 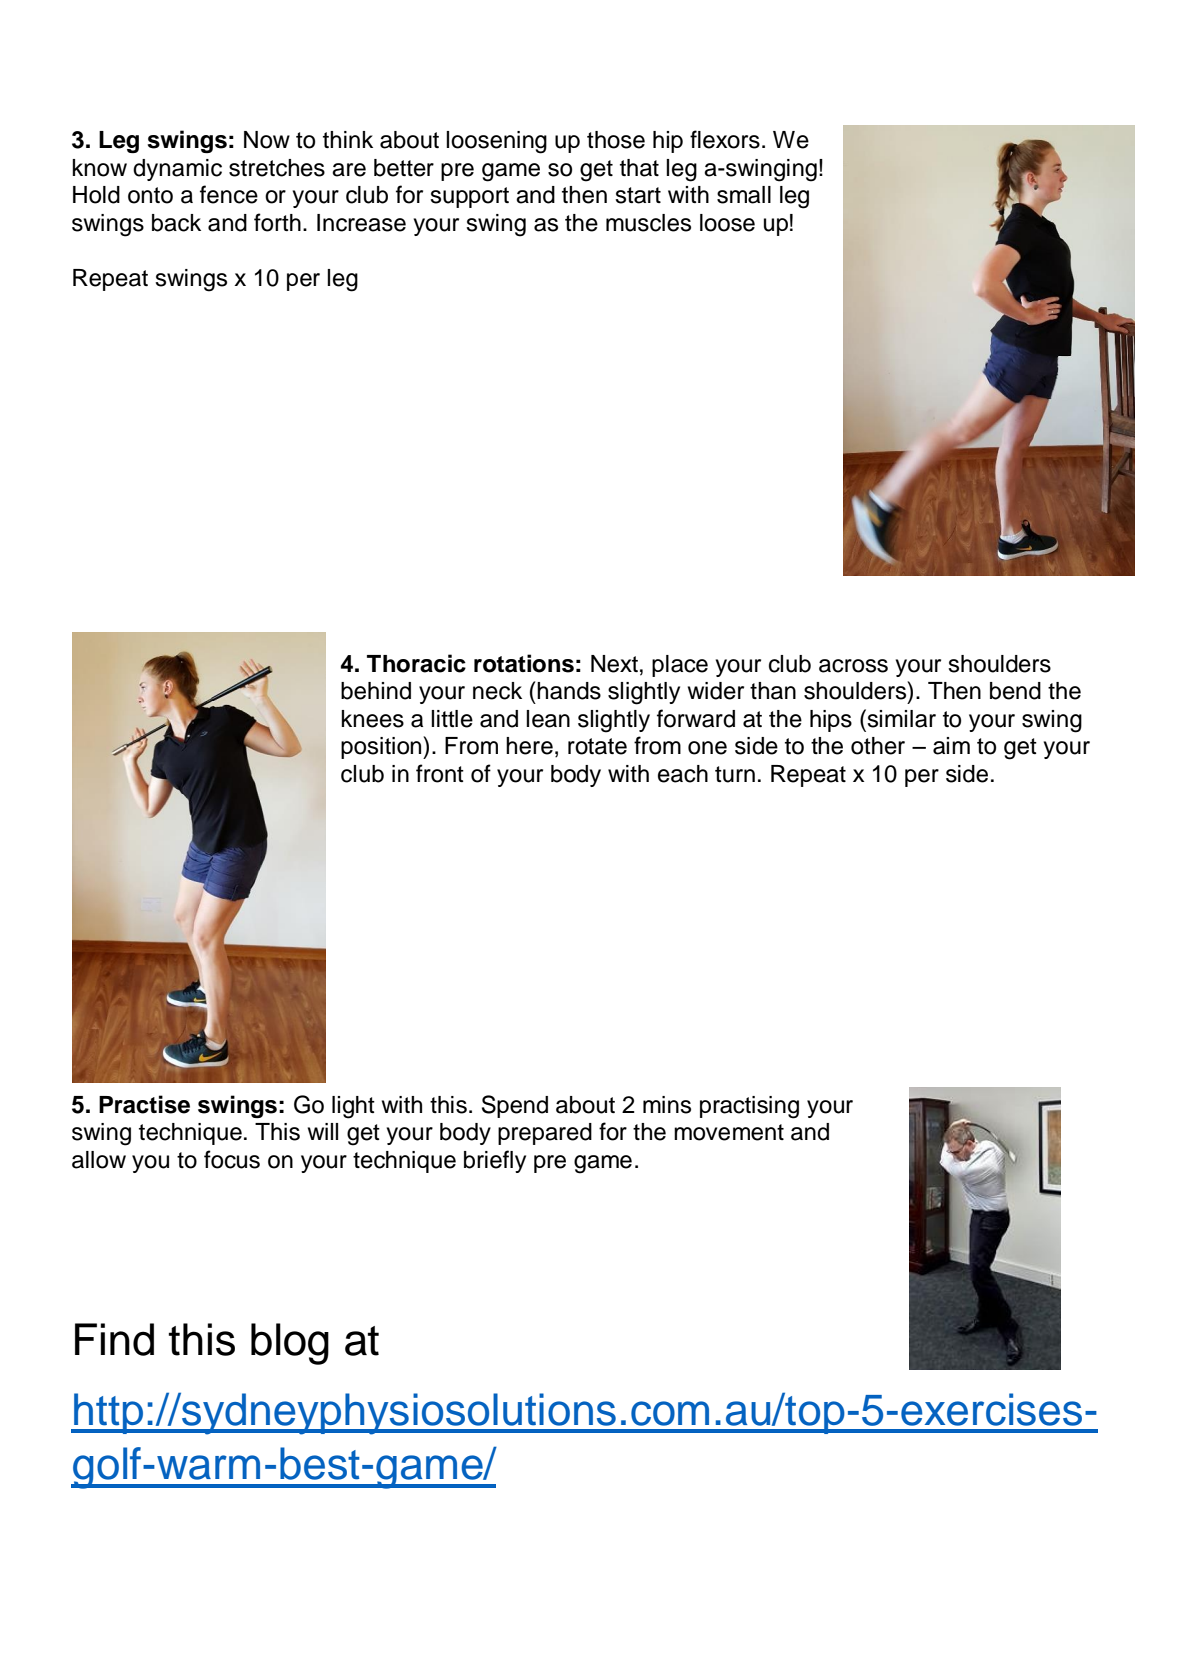 What do you see at coordinates (290, 1344) in the screenshot?
I see `blog` at bounding box center [290, 1344].
